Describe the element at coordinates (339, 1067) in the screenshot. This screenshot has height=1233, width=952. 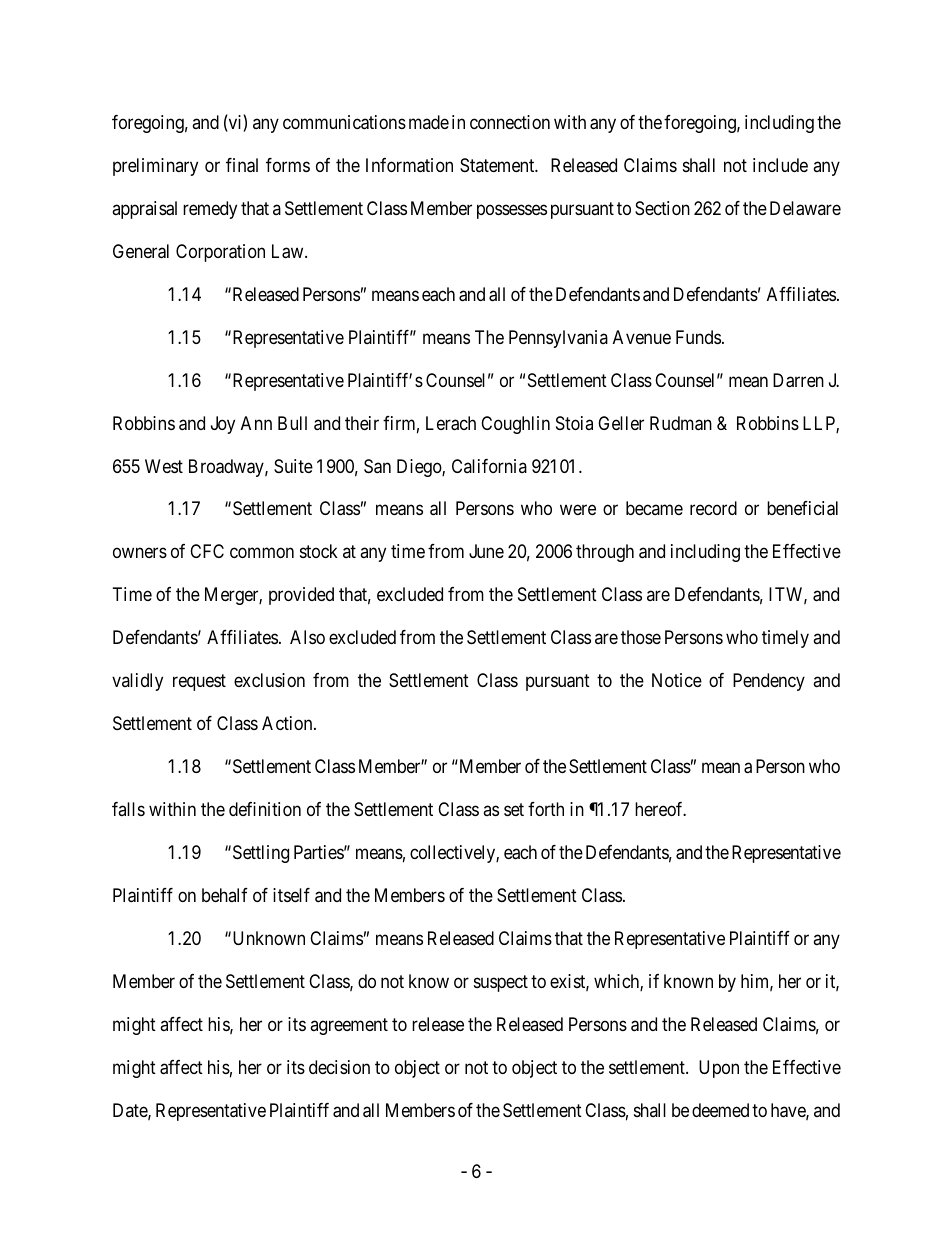
I see `decision` at that location.
